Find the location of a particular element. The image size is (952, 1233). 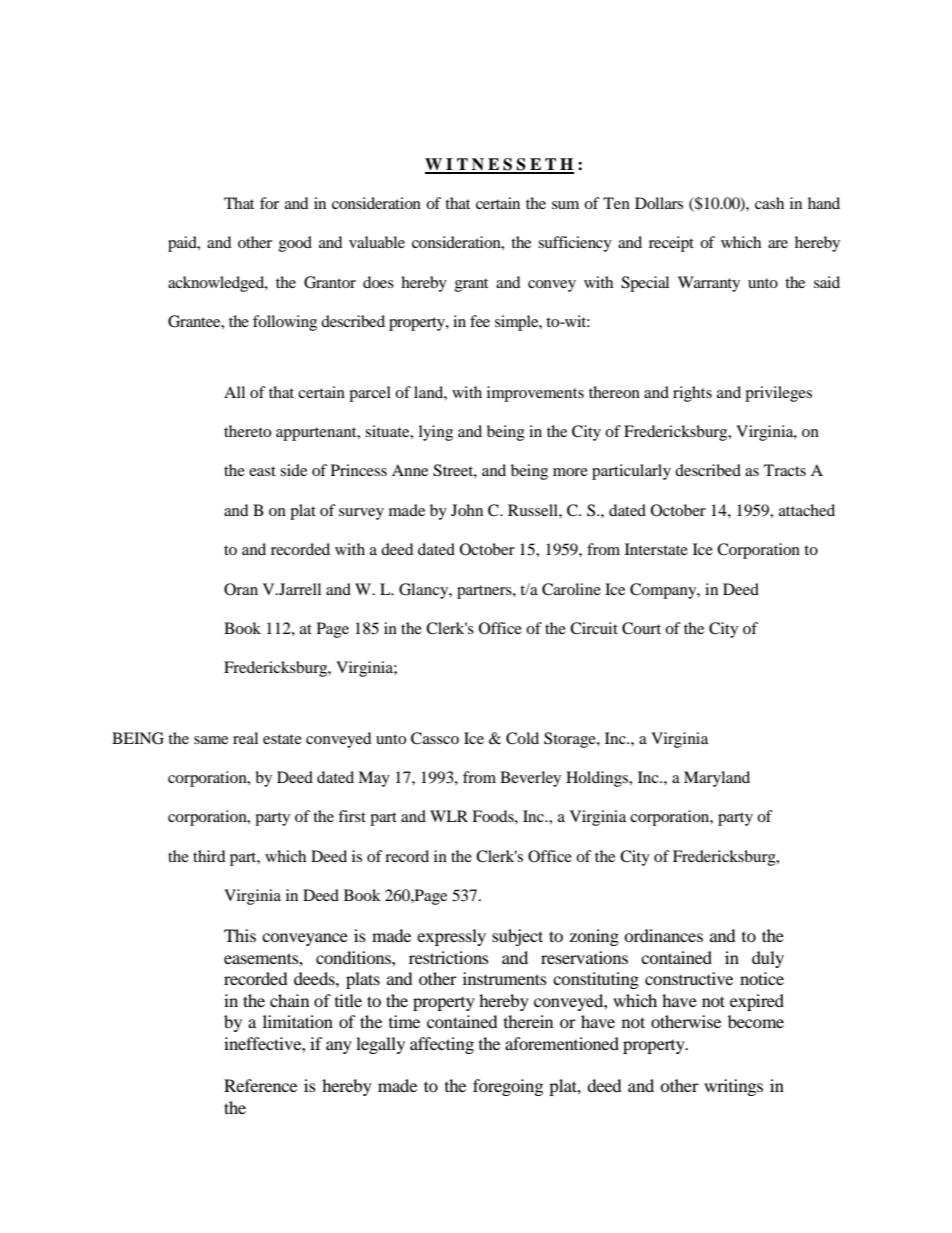

lying is located at coordinates (436, 433).
